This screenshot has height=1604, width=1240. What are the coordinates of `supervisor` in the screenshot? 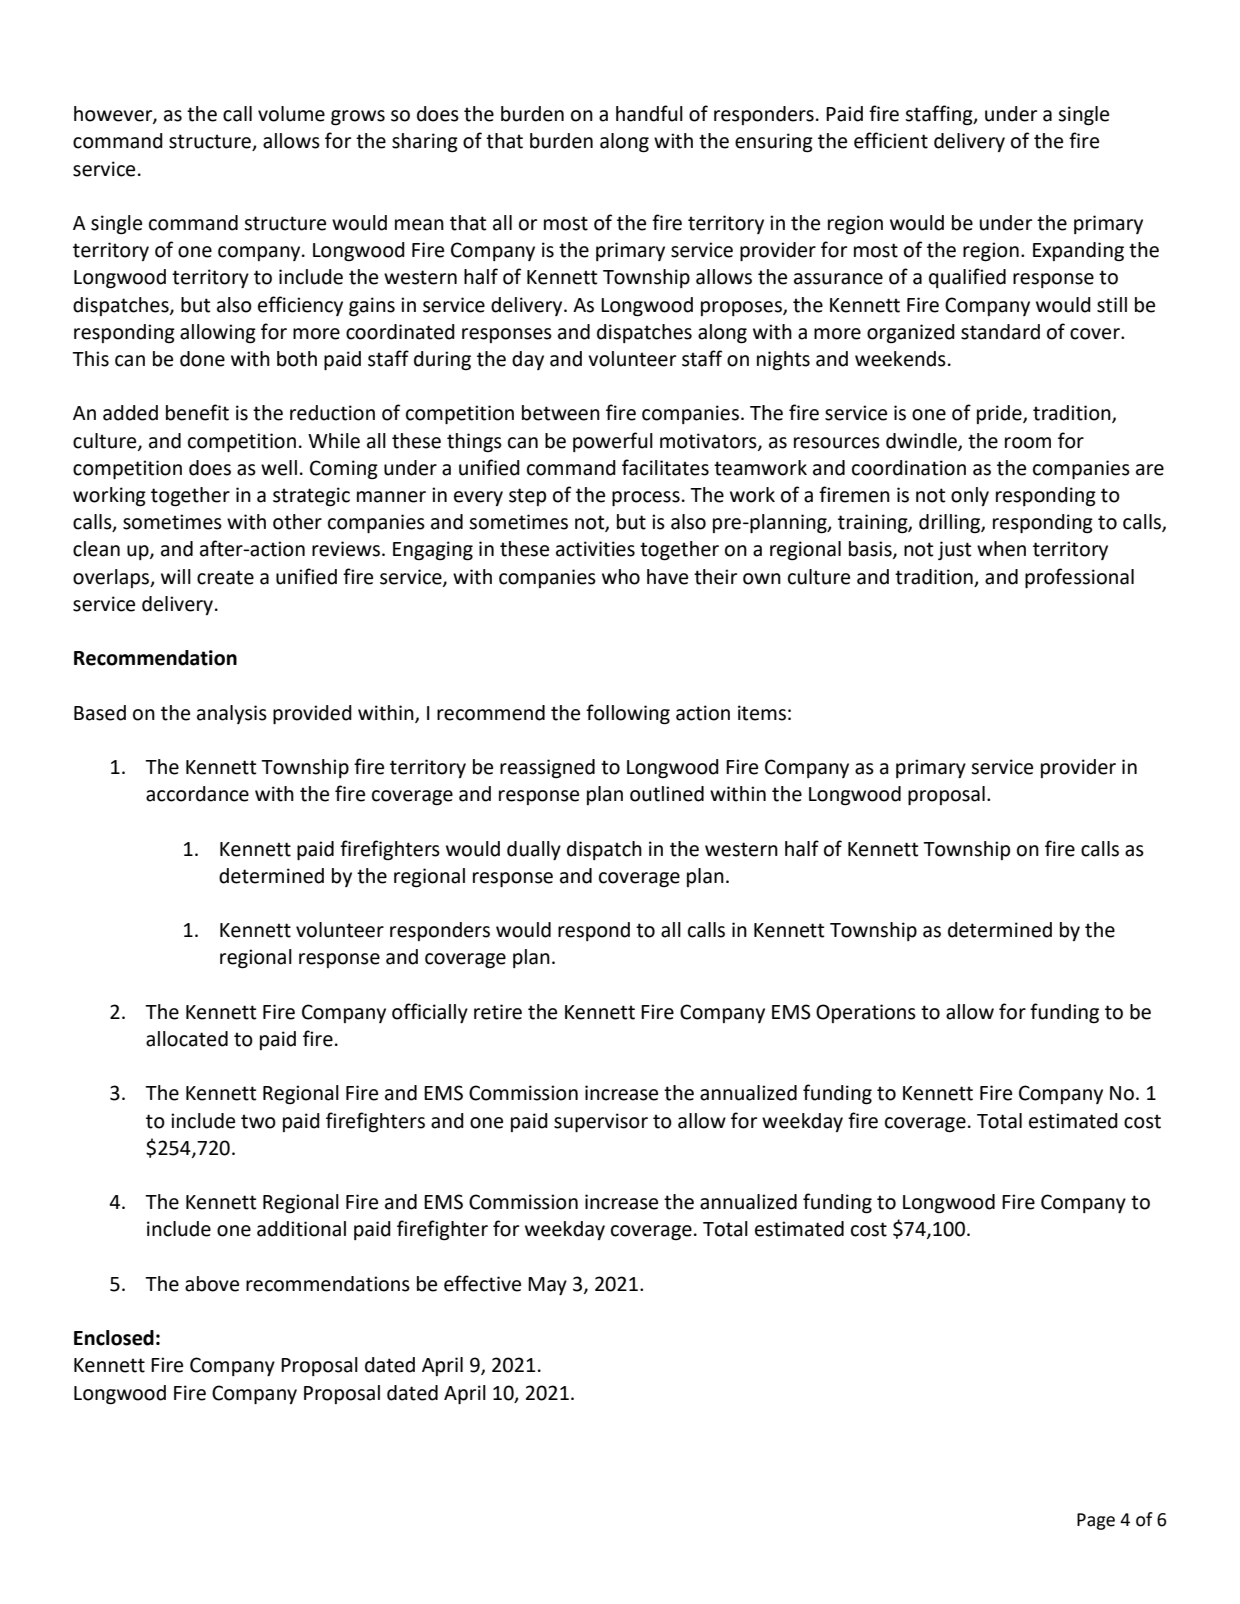 It's located at (601, 1122).
